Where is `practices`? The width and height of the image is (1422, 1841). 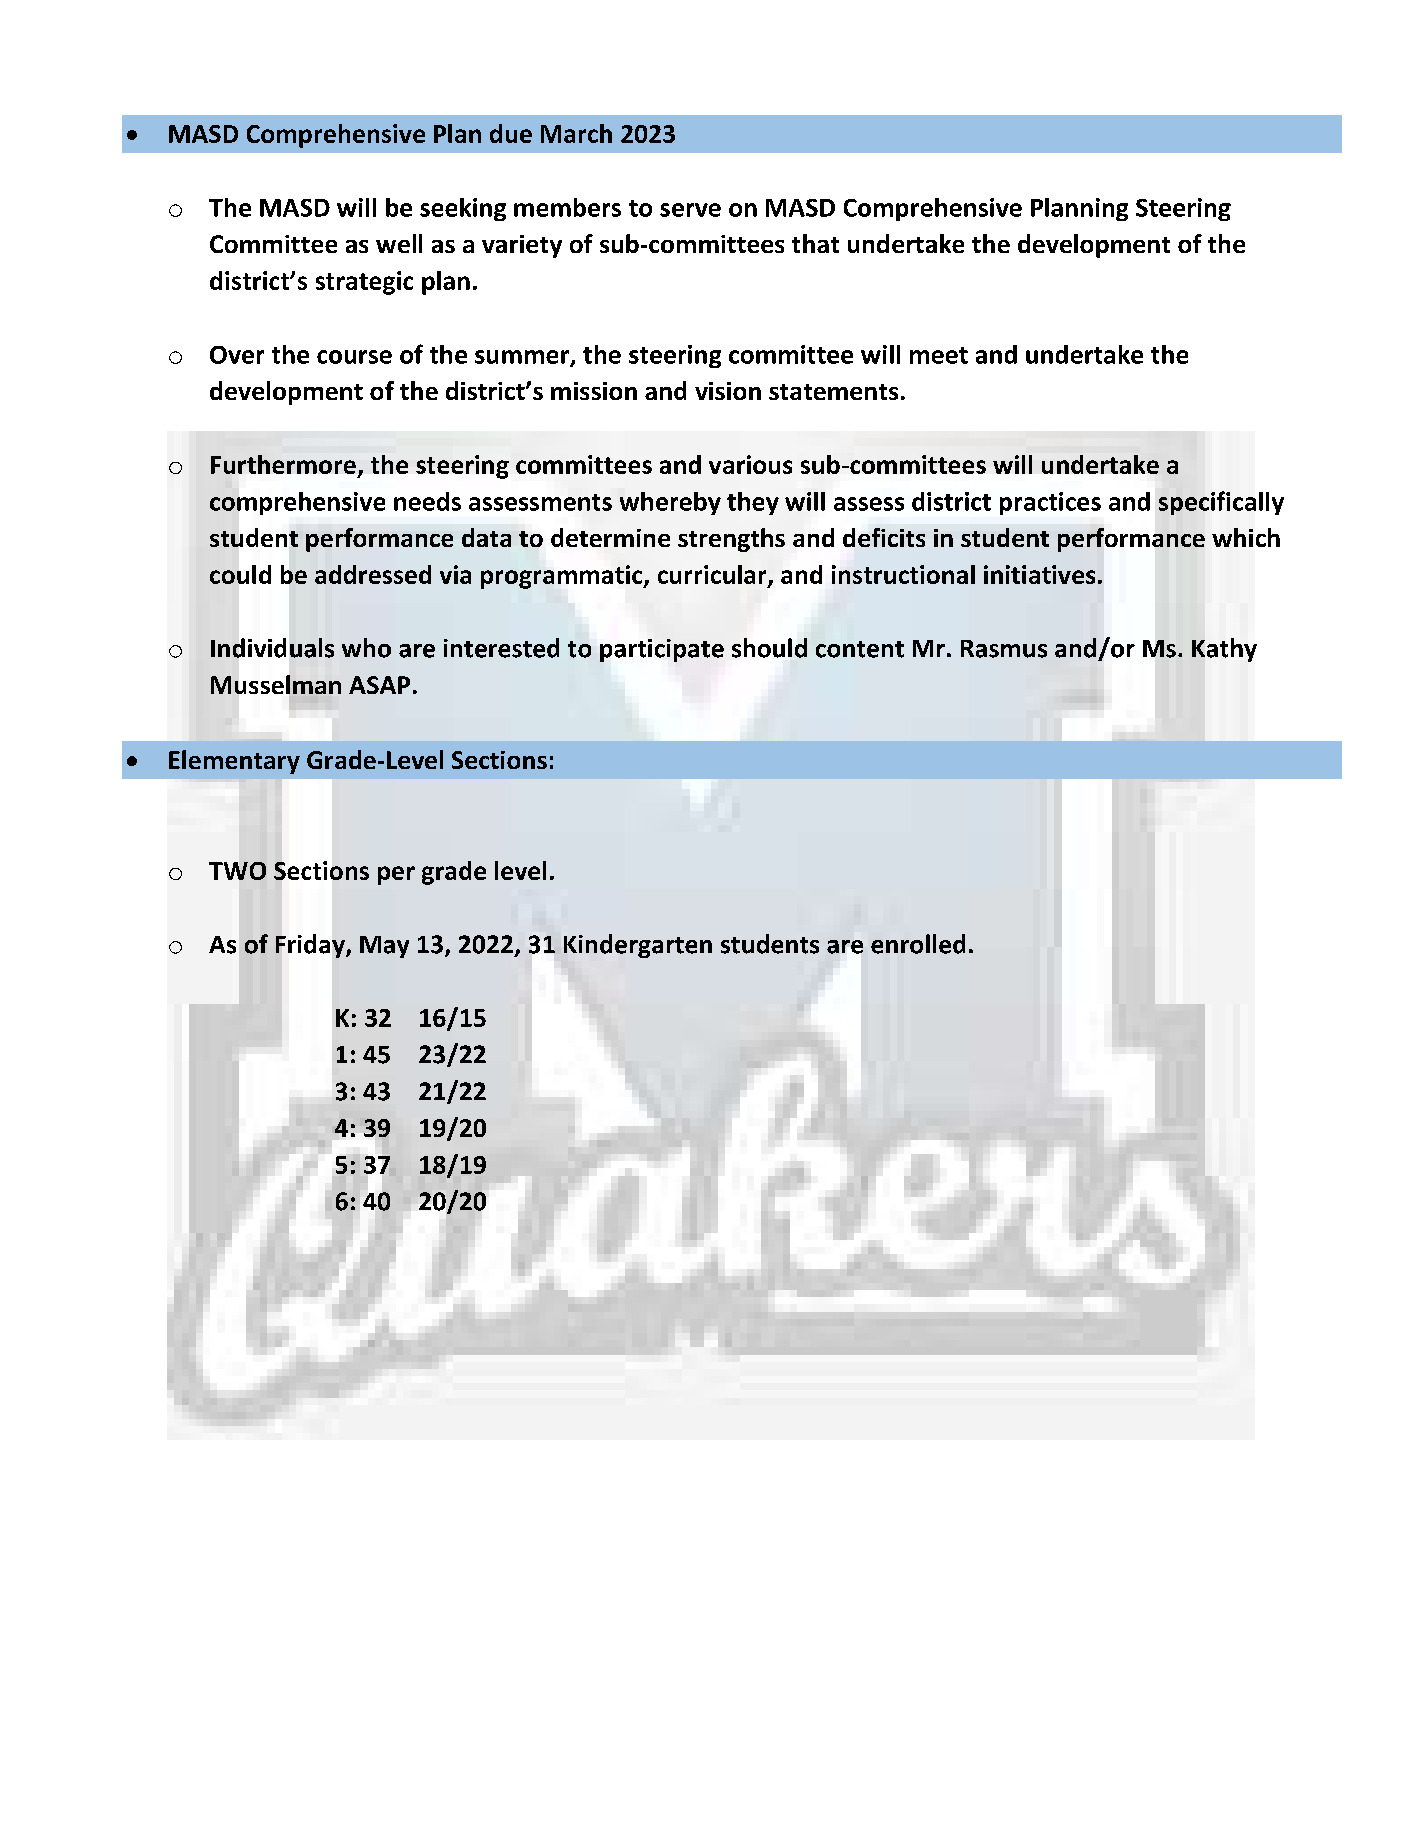 practices is located at coordinates (1050, 503).
